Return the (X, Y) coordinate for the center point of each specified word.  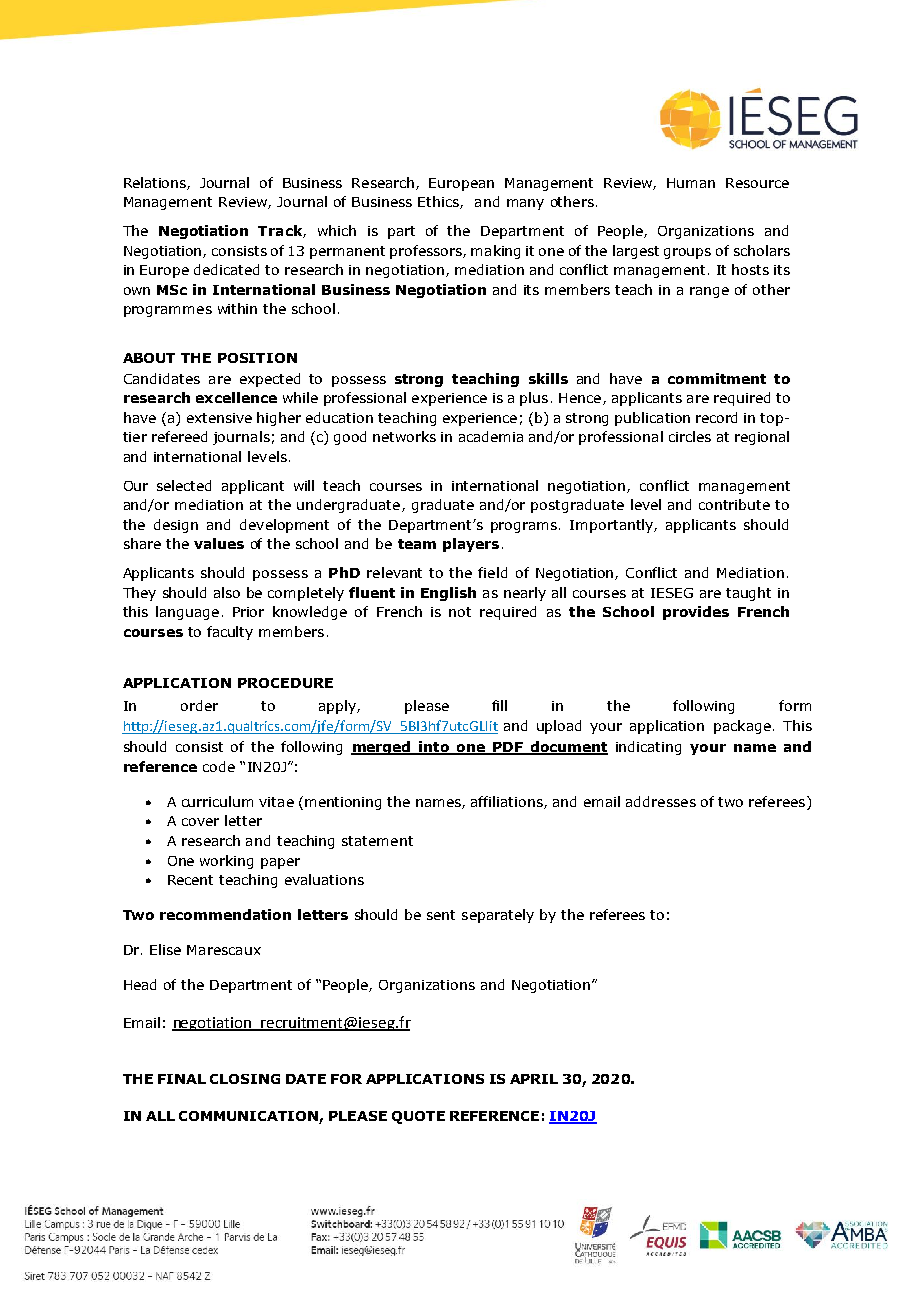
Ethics (439, 202)
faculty (230, 633)
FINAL (182, 1079)
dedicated (226, 269)
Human (691, 183)
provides (696, 613)
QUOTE (418, 1117)
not (460, 612)
